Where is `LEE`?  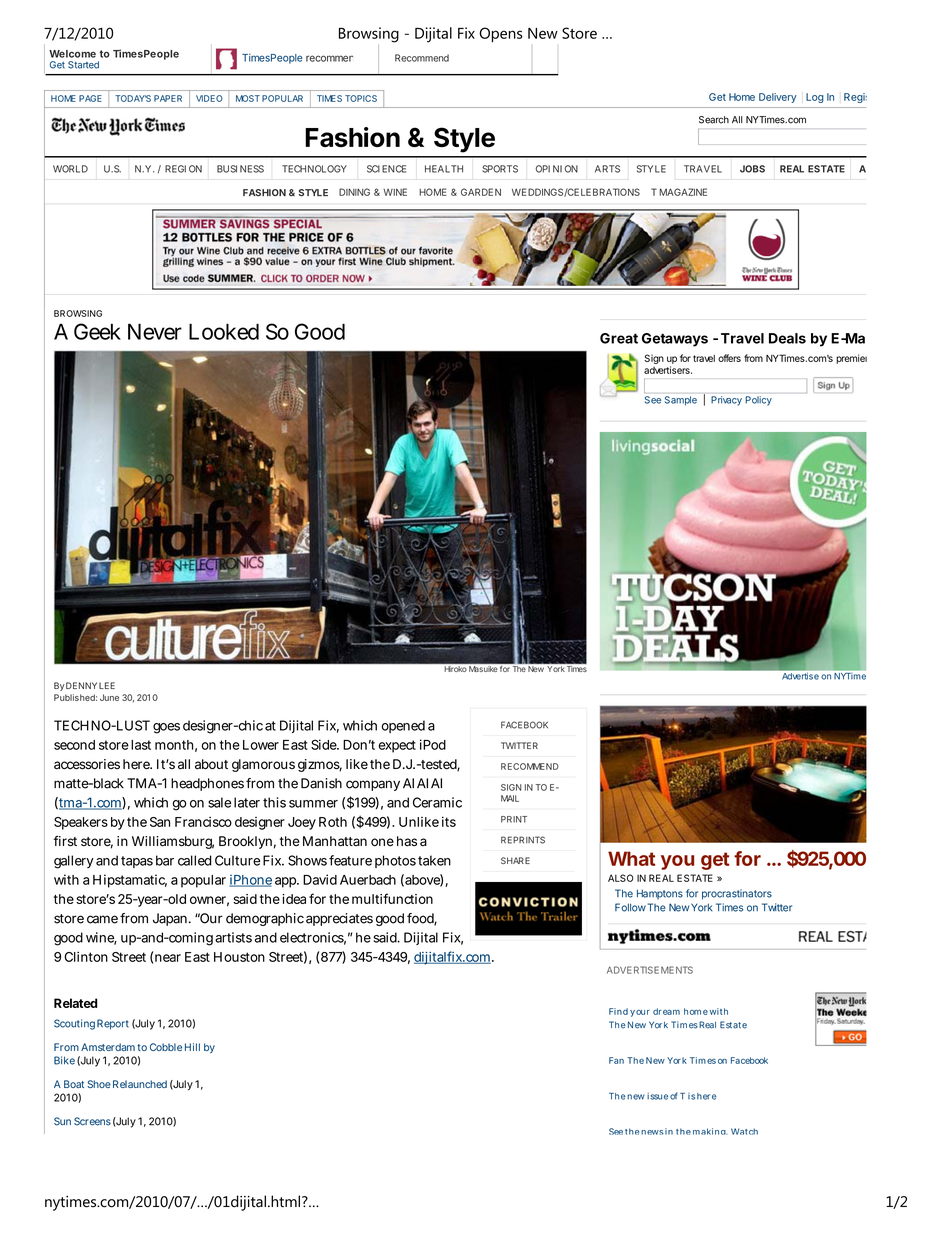
LEE is located at coordinates (107, 685).
